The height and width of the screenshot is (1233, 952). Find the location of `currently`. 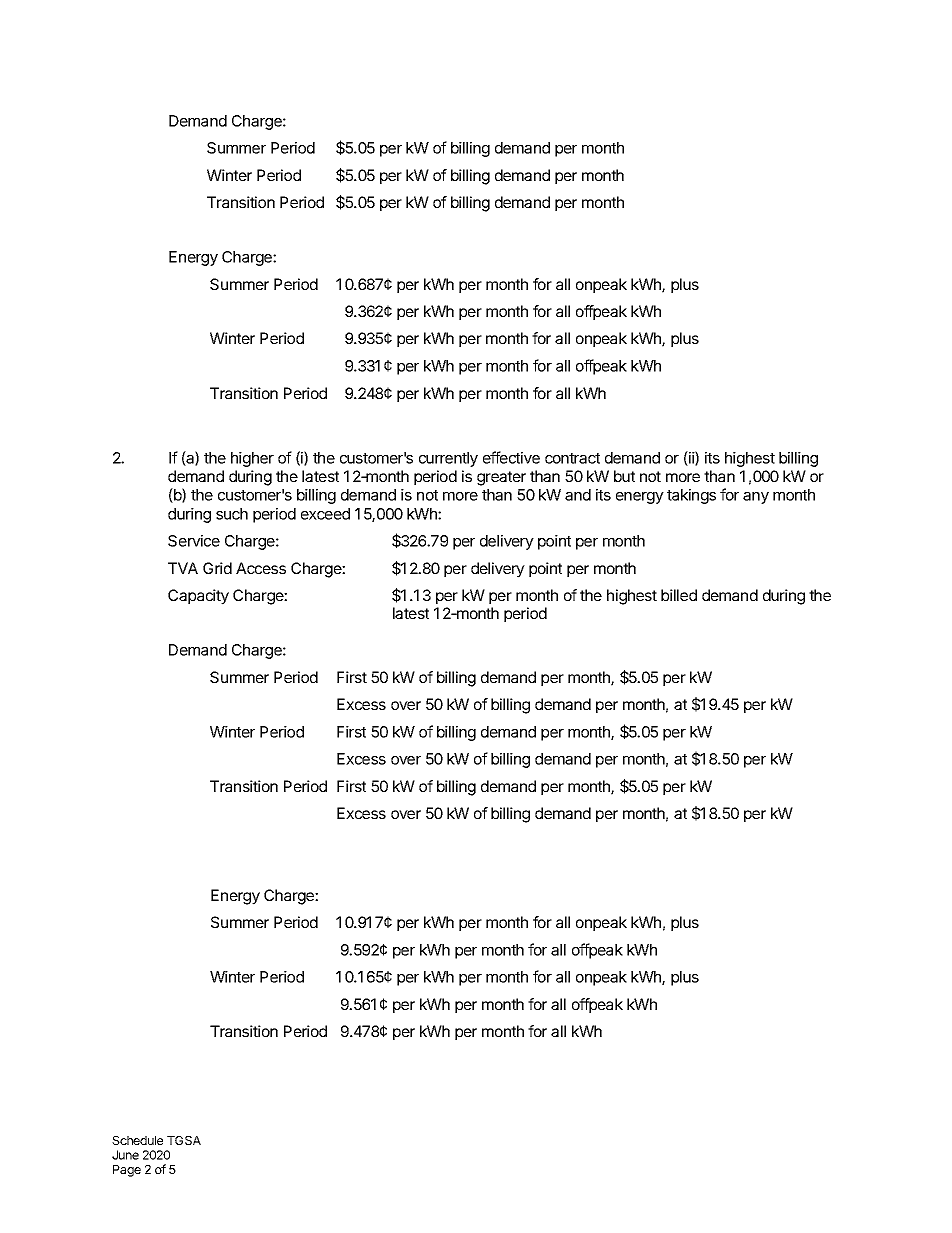

currently is located at coordinates (448, 459).
